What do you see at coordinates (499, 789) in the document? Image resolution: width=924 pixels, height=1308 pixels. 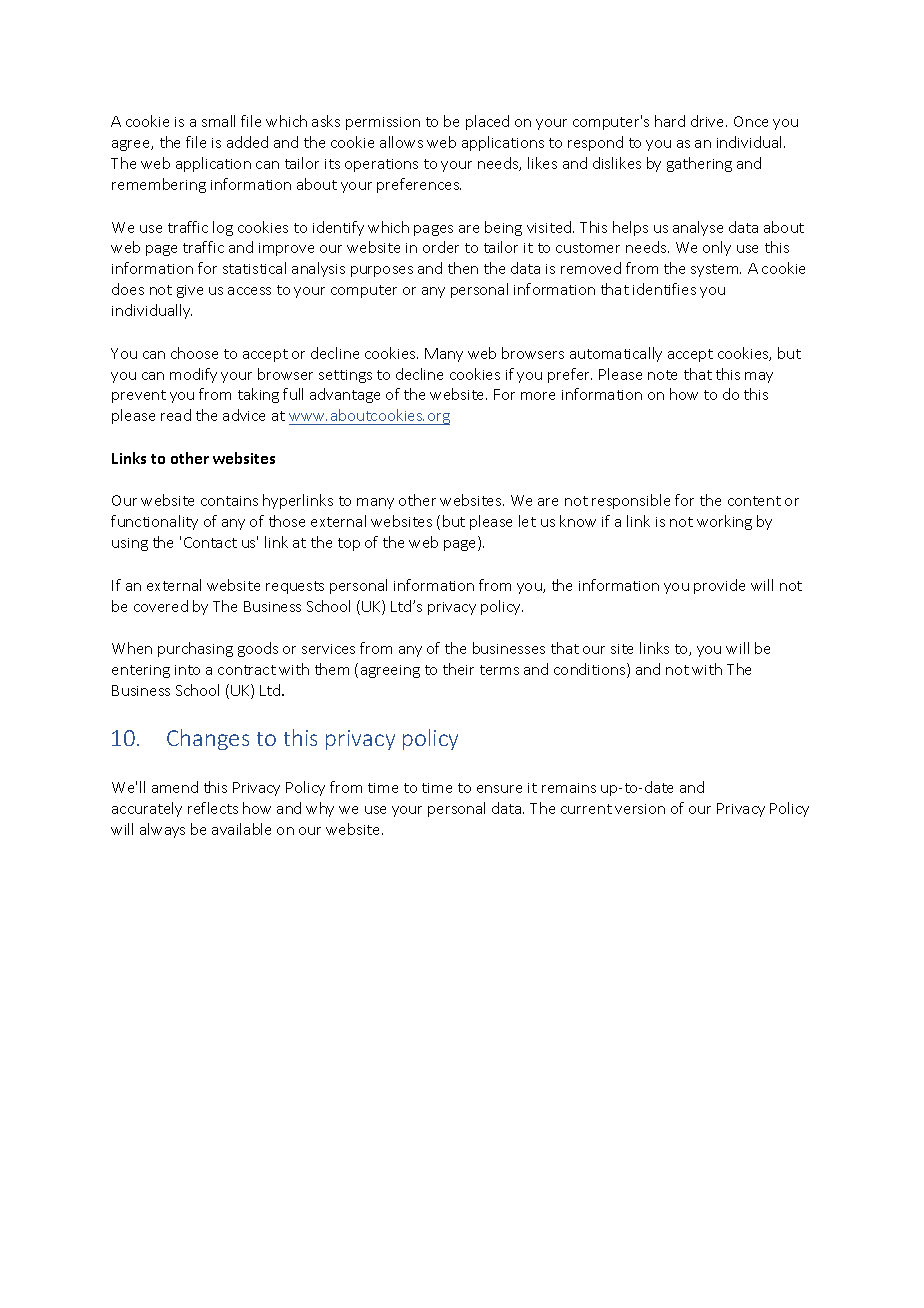 I see `ensure` at bounding box center [499, 789].
